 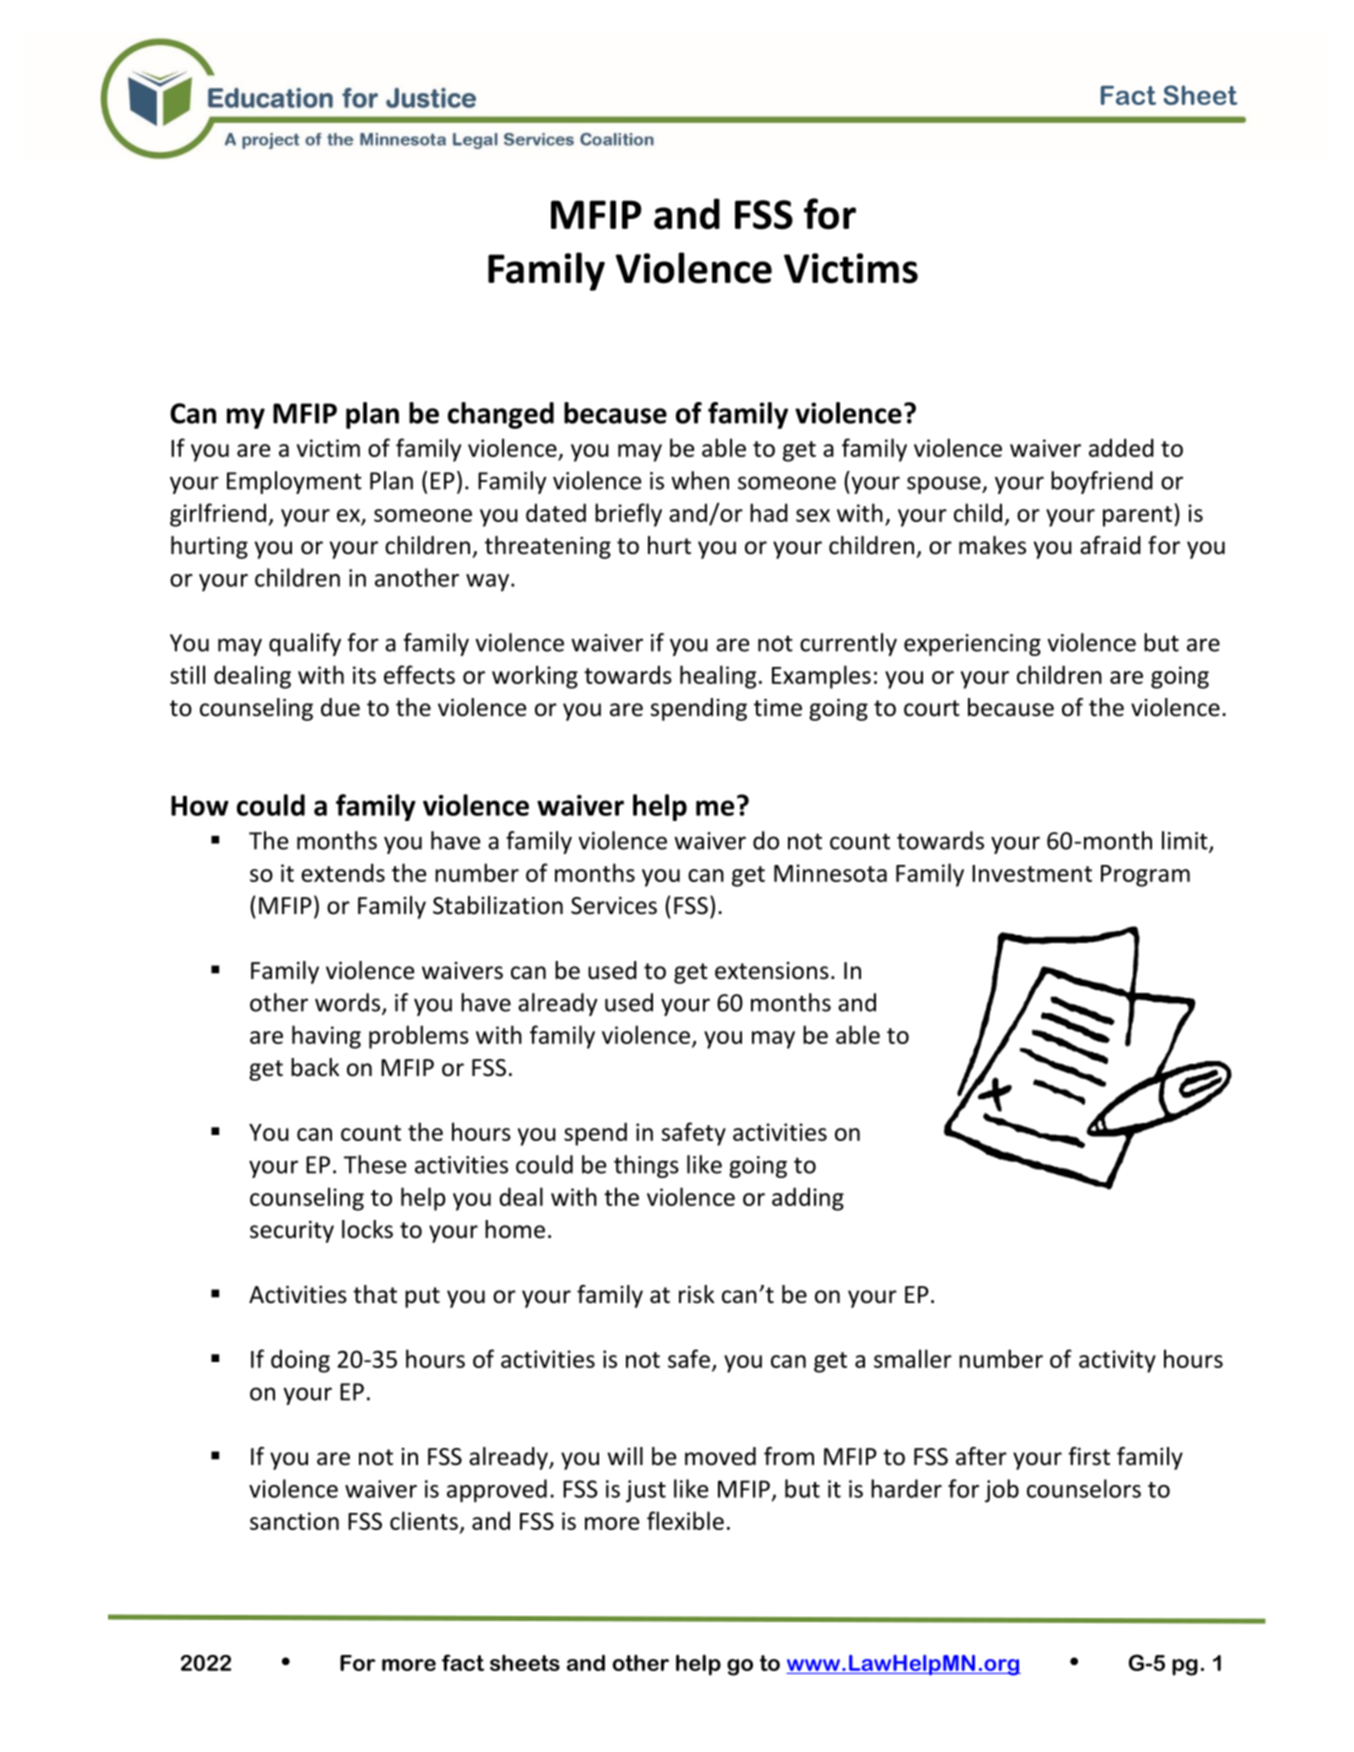 What do you see at coordinates (1032, 873) in the document?
I see `Investment` at bounding box center [1032, 873].
